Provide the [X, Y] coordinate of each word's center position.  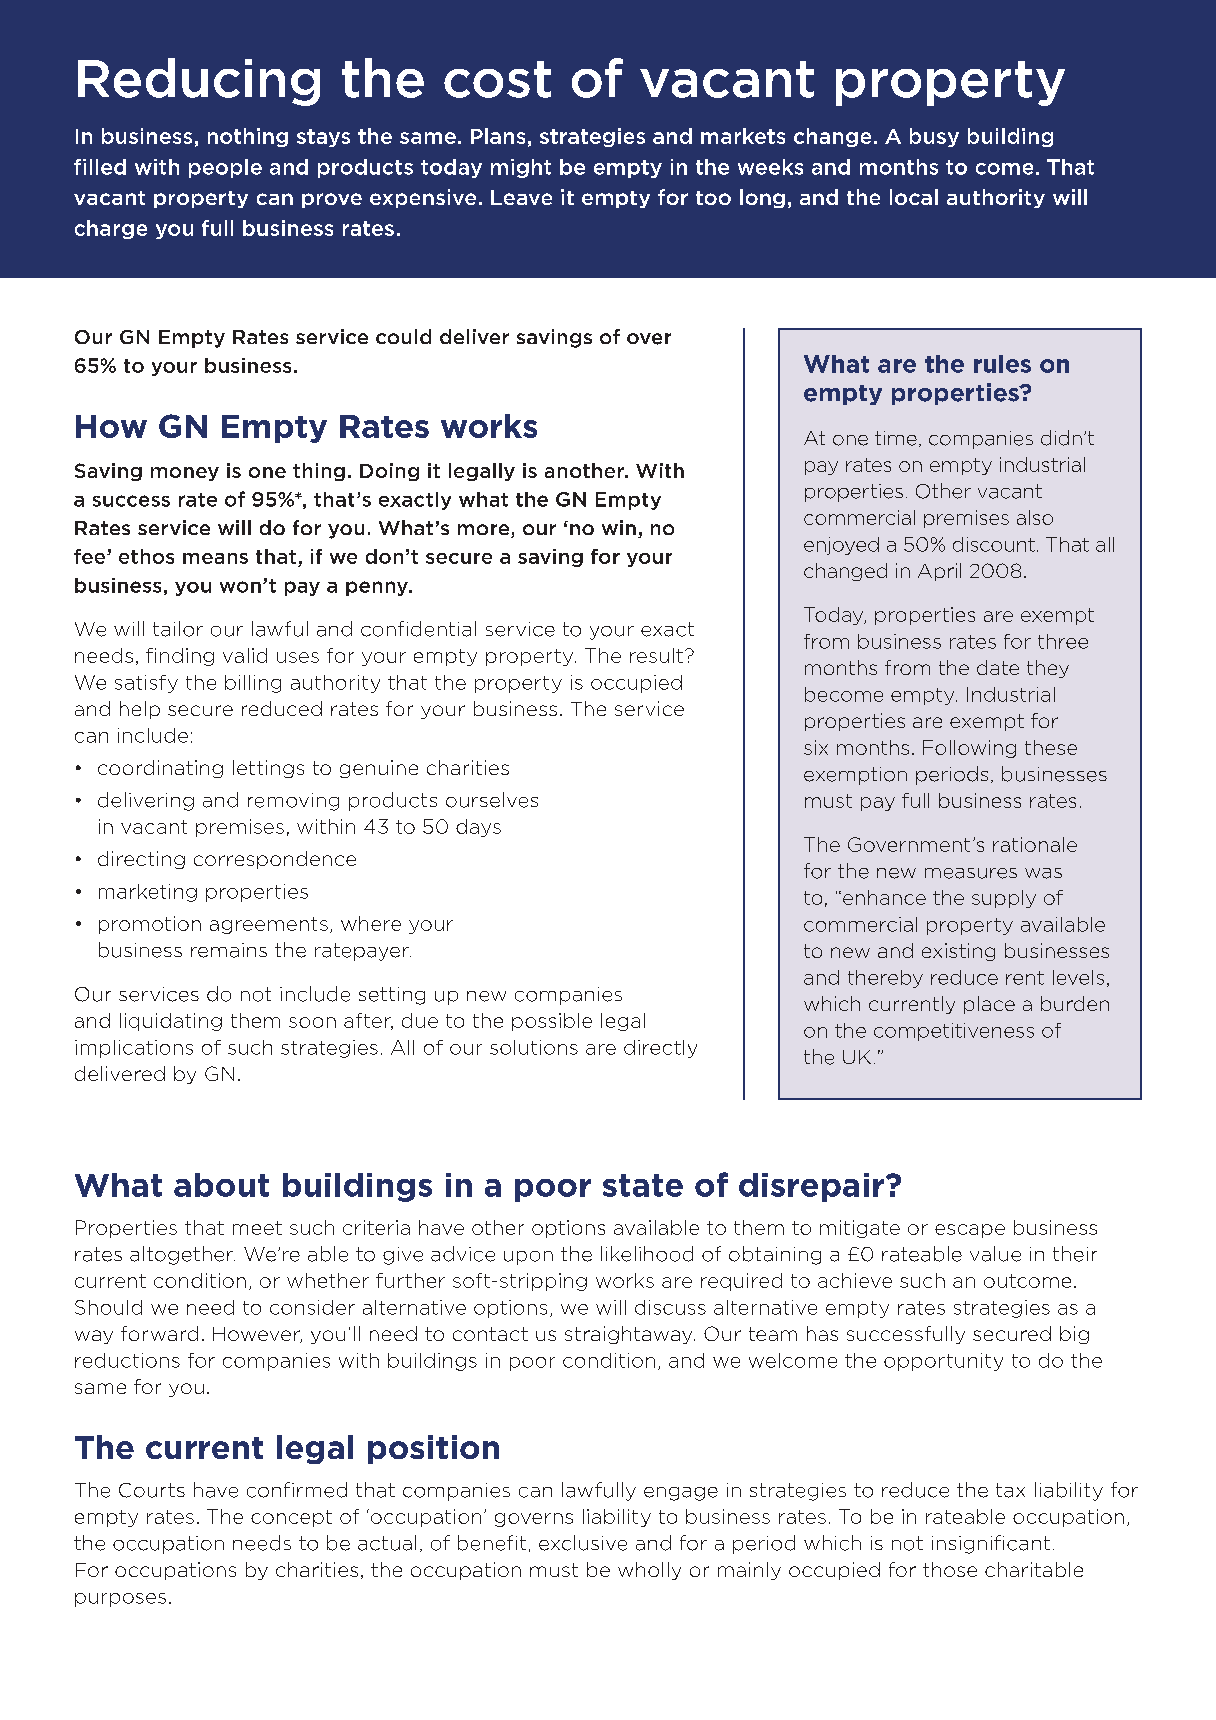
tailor [178, 629]
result [656, 655]
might [521, 168]
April [939, 572]
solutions [534, 1047]
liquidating [171, 1022]
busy [934, 137]
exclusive [583, 1543]
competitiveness [954, 1032]
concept [291, 1518]
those [950, 1569]
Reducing [199, 82]
